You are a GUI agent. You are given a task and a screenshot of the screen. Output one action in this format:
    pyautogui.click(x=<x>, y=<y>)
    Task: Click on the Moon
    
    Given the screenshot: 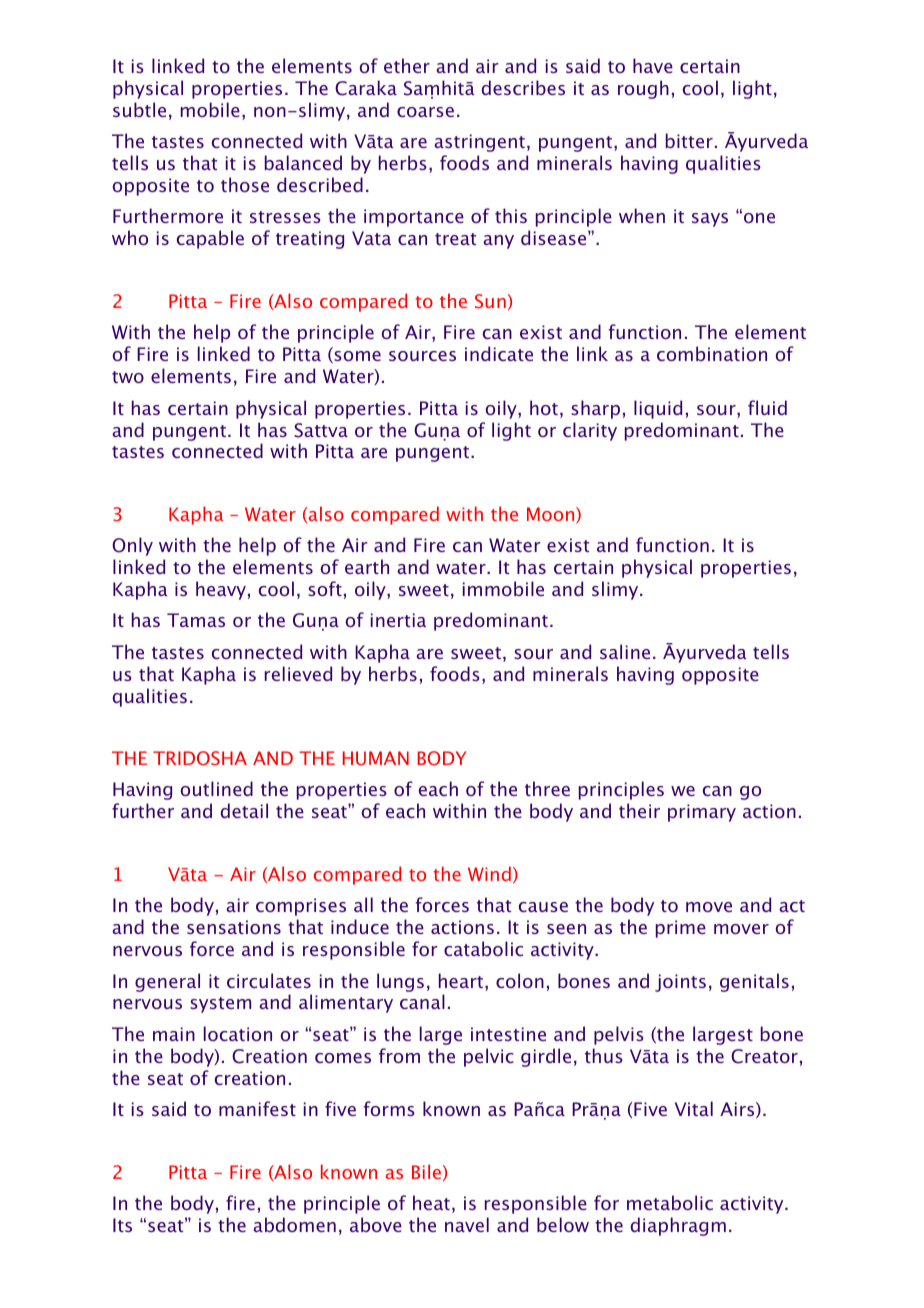 What is the action you would take?
    pyautogui.click(x=552, y=515)
